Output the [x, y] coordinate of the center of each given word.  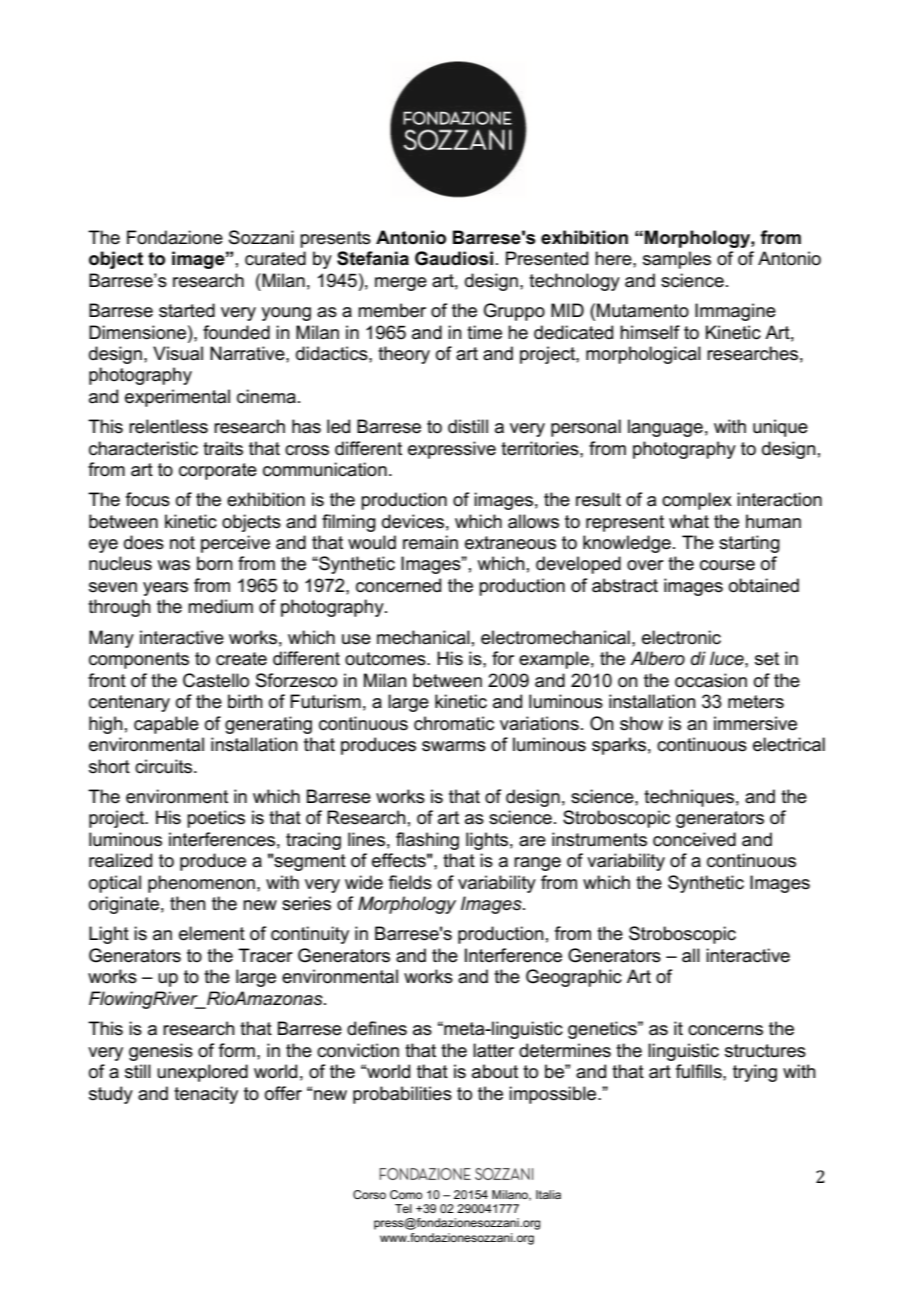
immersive [755, 723]
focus [148, 499]
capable [166, 725]
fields [410, 882]
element [212, 933]
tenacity [206, 1095]
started [187, 310]
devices [413, 521]
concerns [725, 1030]
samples [677, 260]
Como [406, 1194]
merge [401, 284]
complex [697, 501]
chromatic [454, 723]
